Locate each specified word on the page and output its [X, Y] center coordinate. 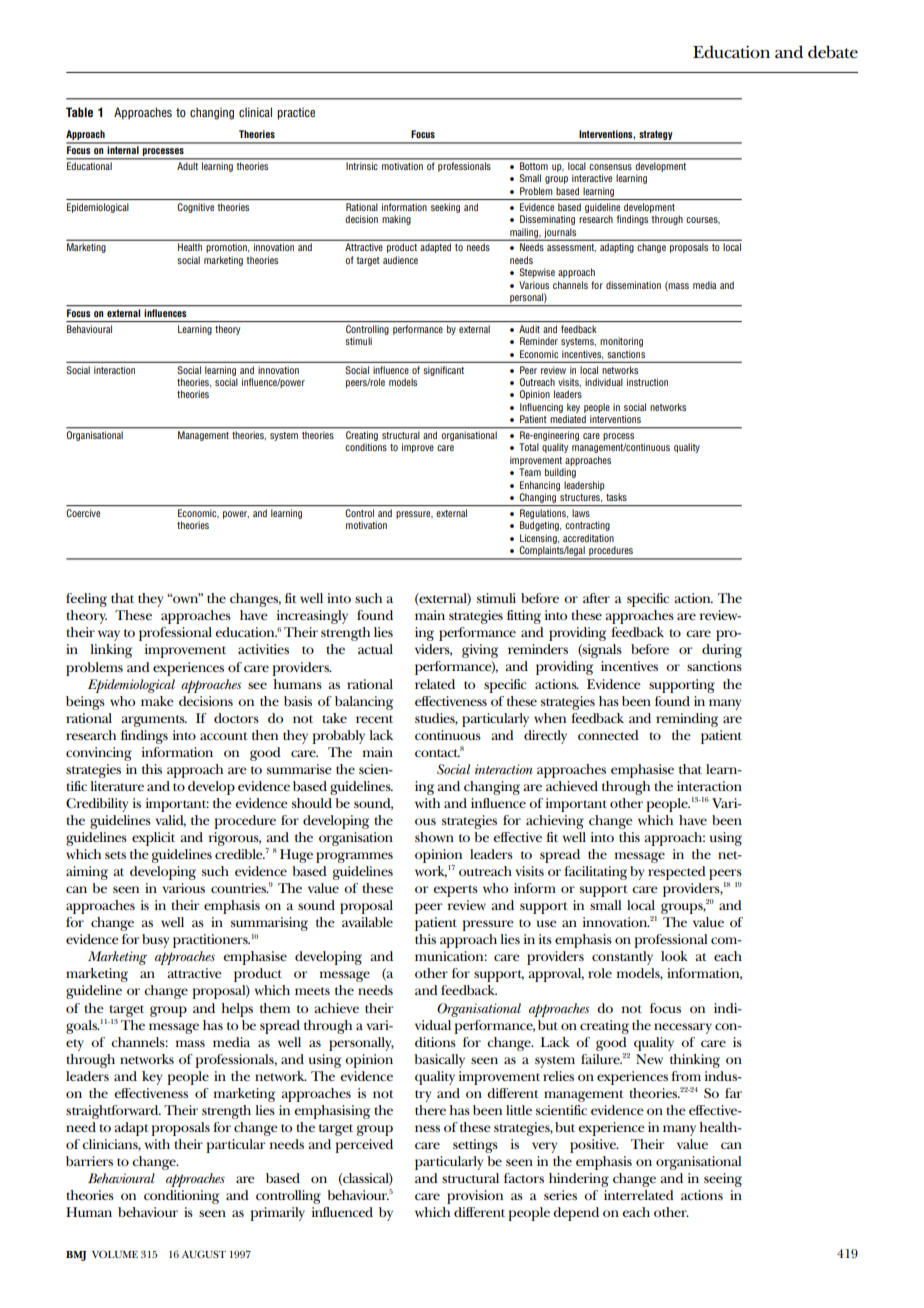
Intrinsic [361, 166]
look [674, 956]
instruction [647, 382]
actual [375, 649]
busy [155, 941]
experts [455, 891]
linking [111, 651]
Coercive [83, 513]
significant [444, 371]
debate [833, 52]
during [722, 651]
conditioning [181, 1197]
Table [79, 112]
